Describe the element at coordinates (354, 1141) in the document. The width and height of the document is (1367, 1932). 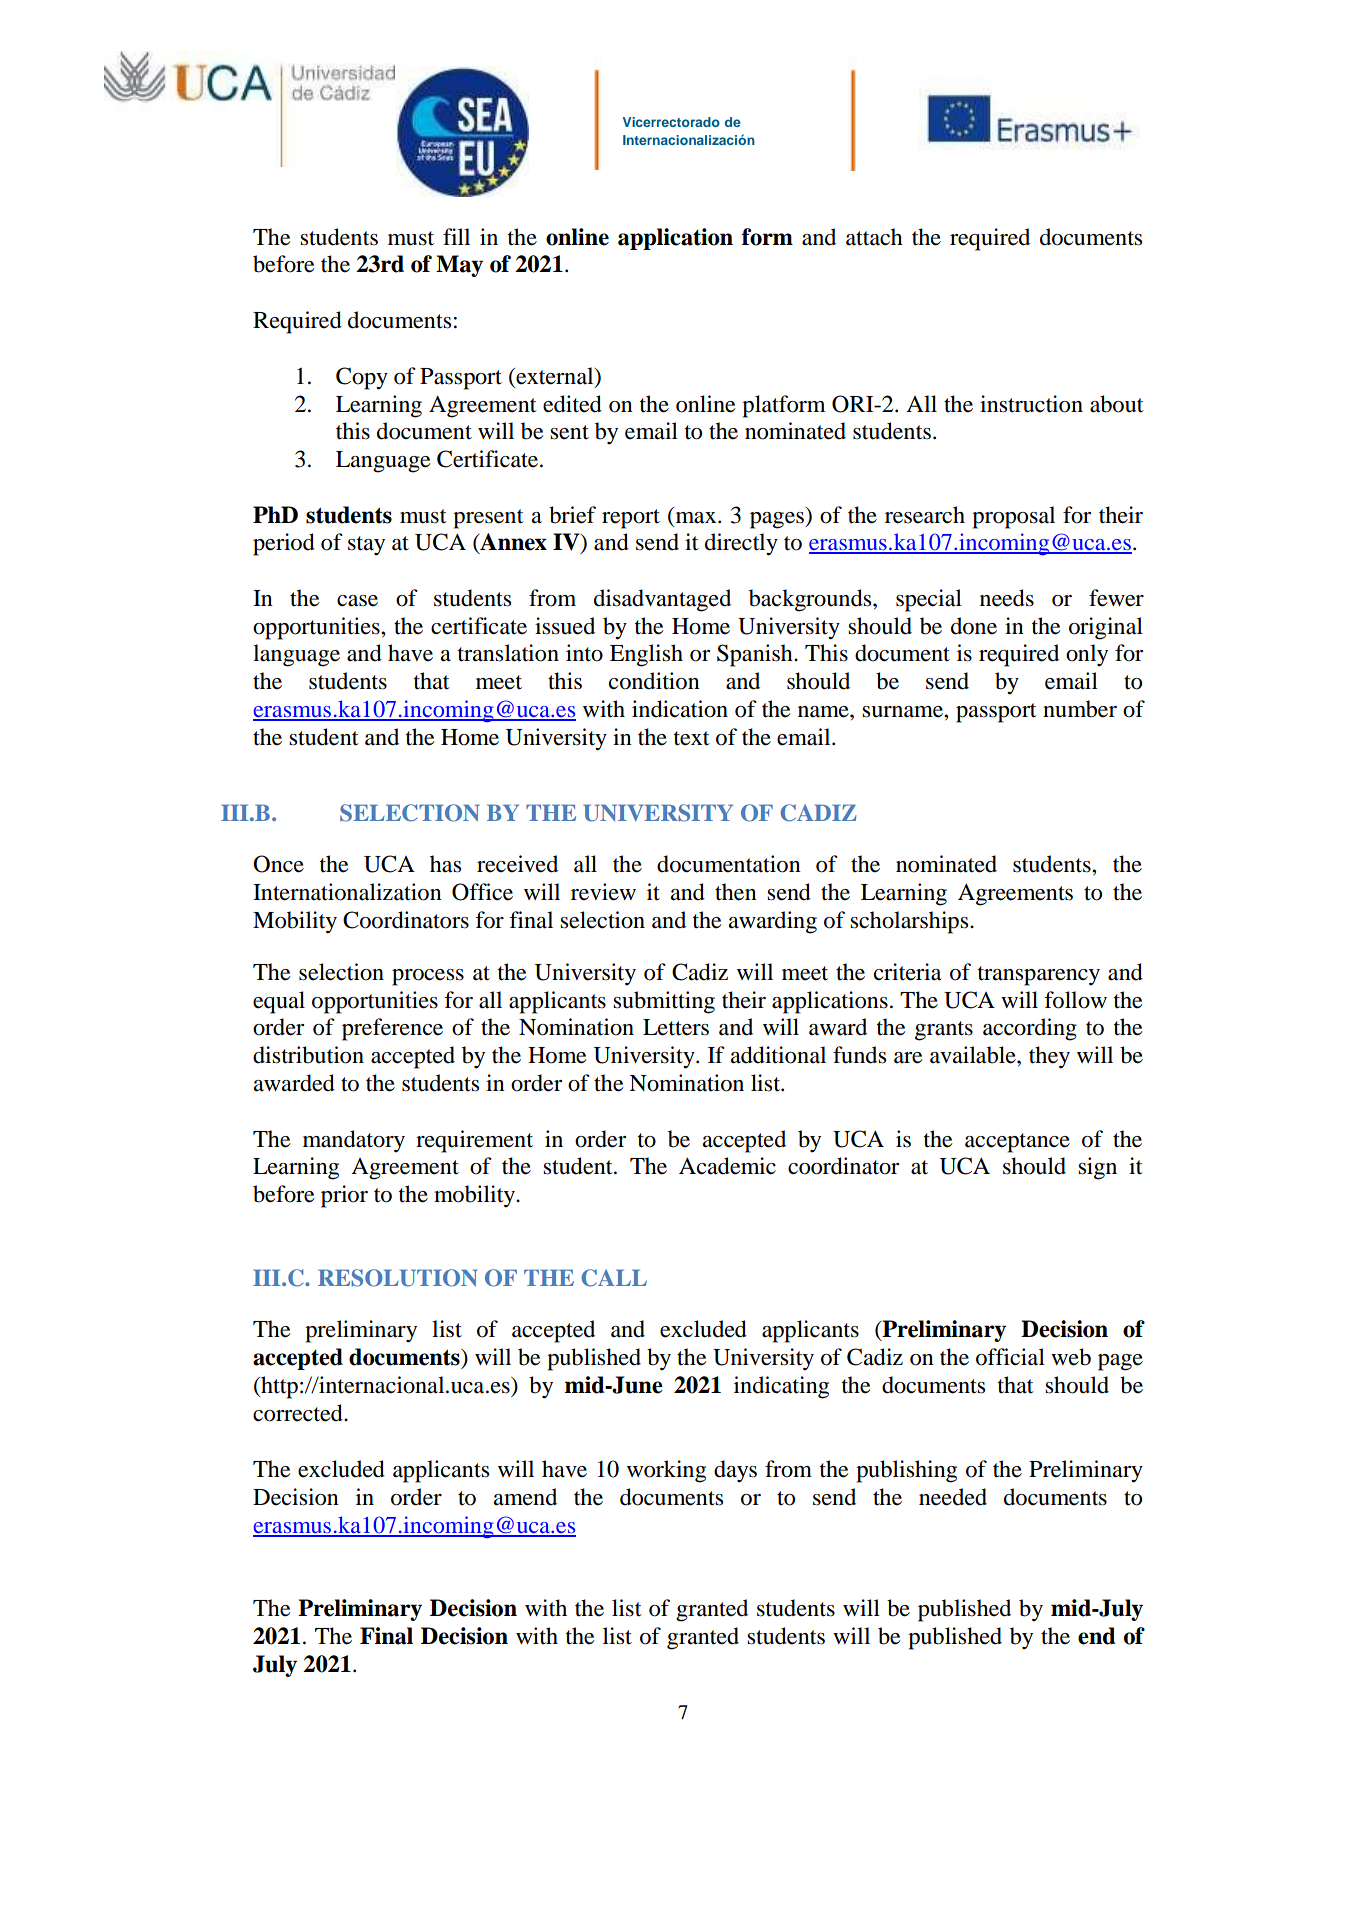
I see `mandatory` at that location.
